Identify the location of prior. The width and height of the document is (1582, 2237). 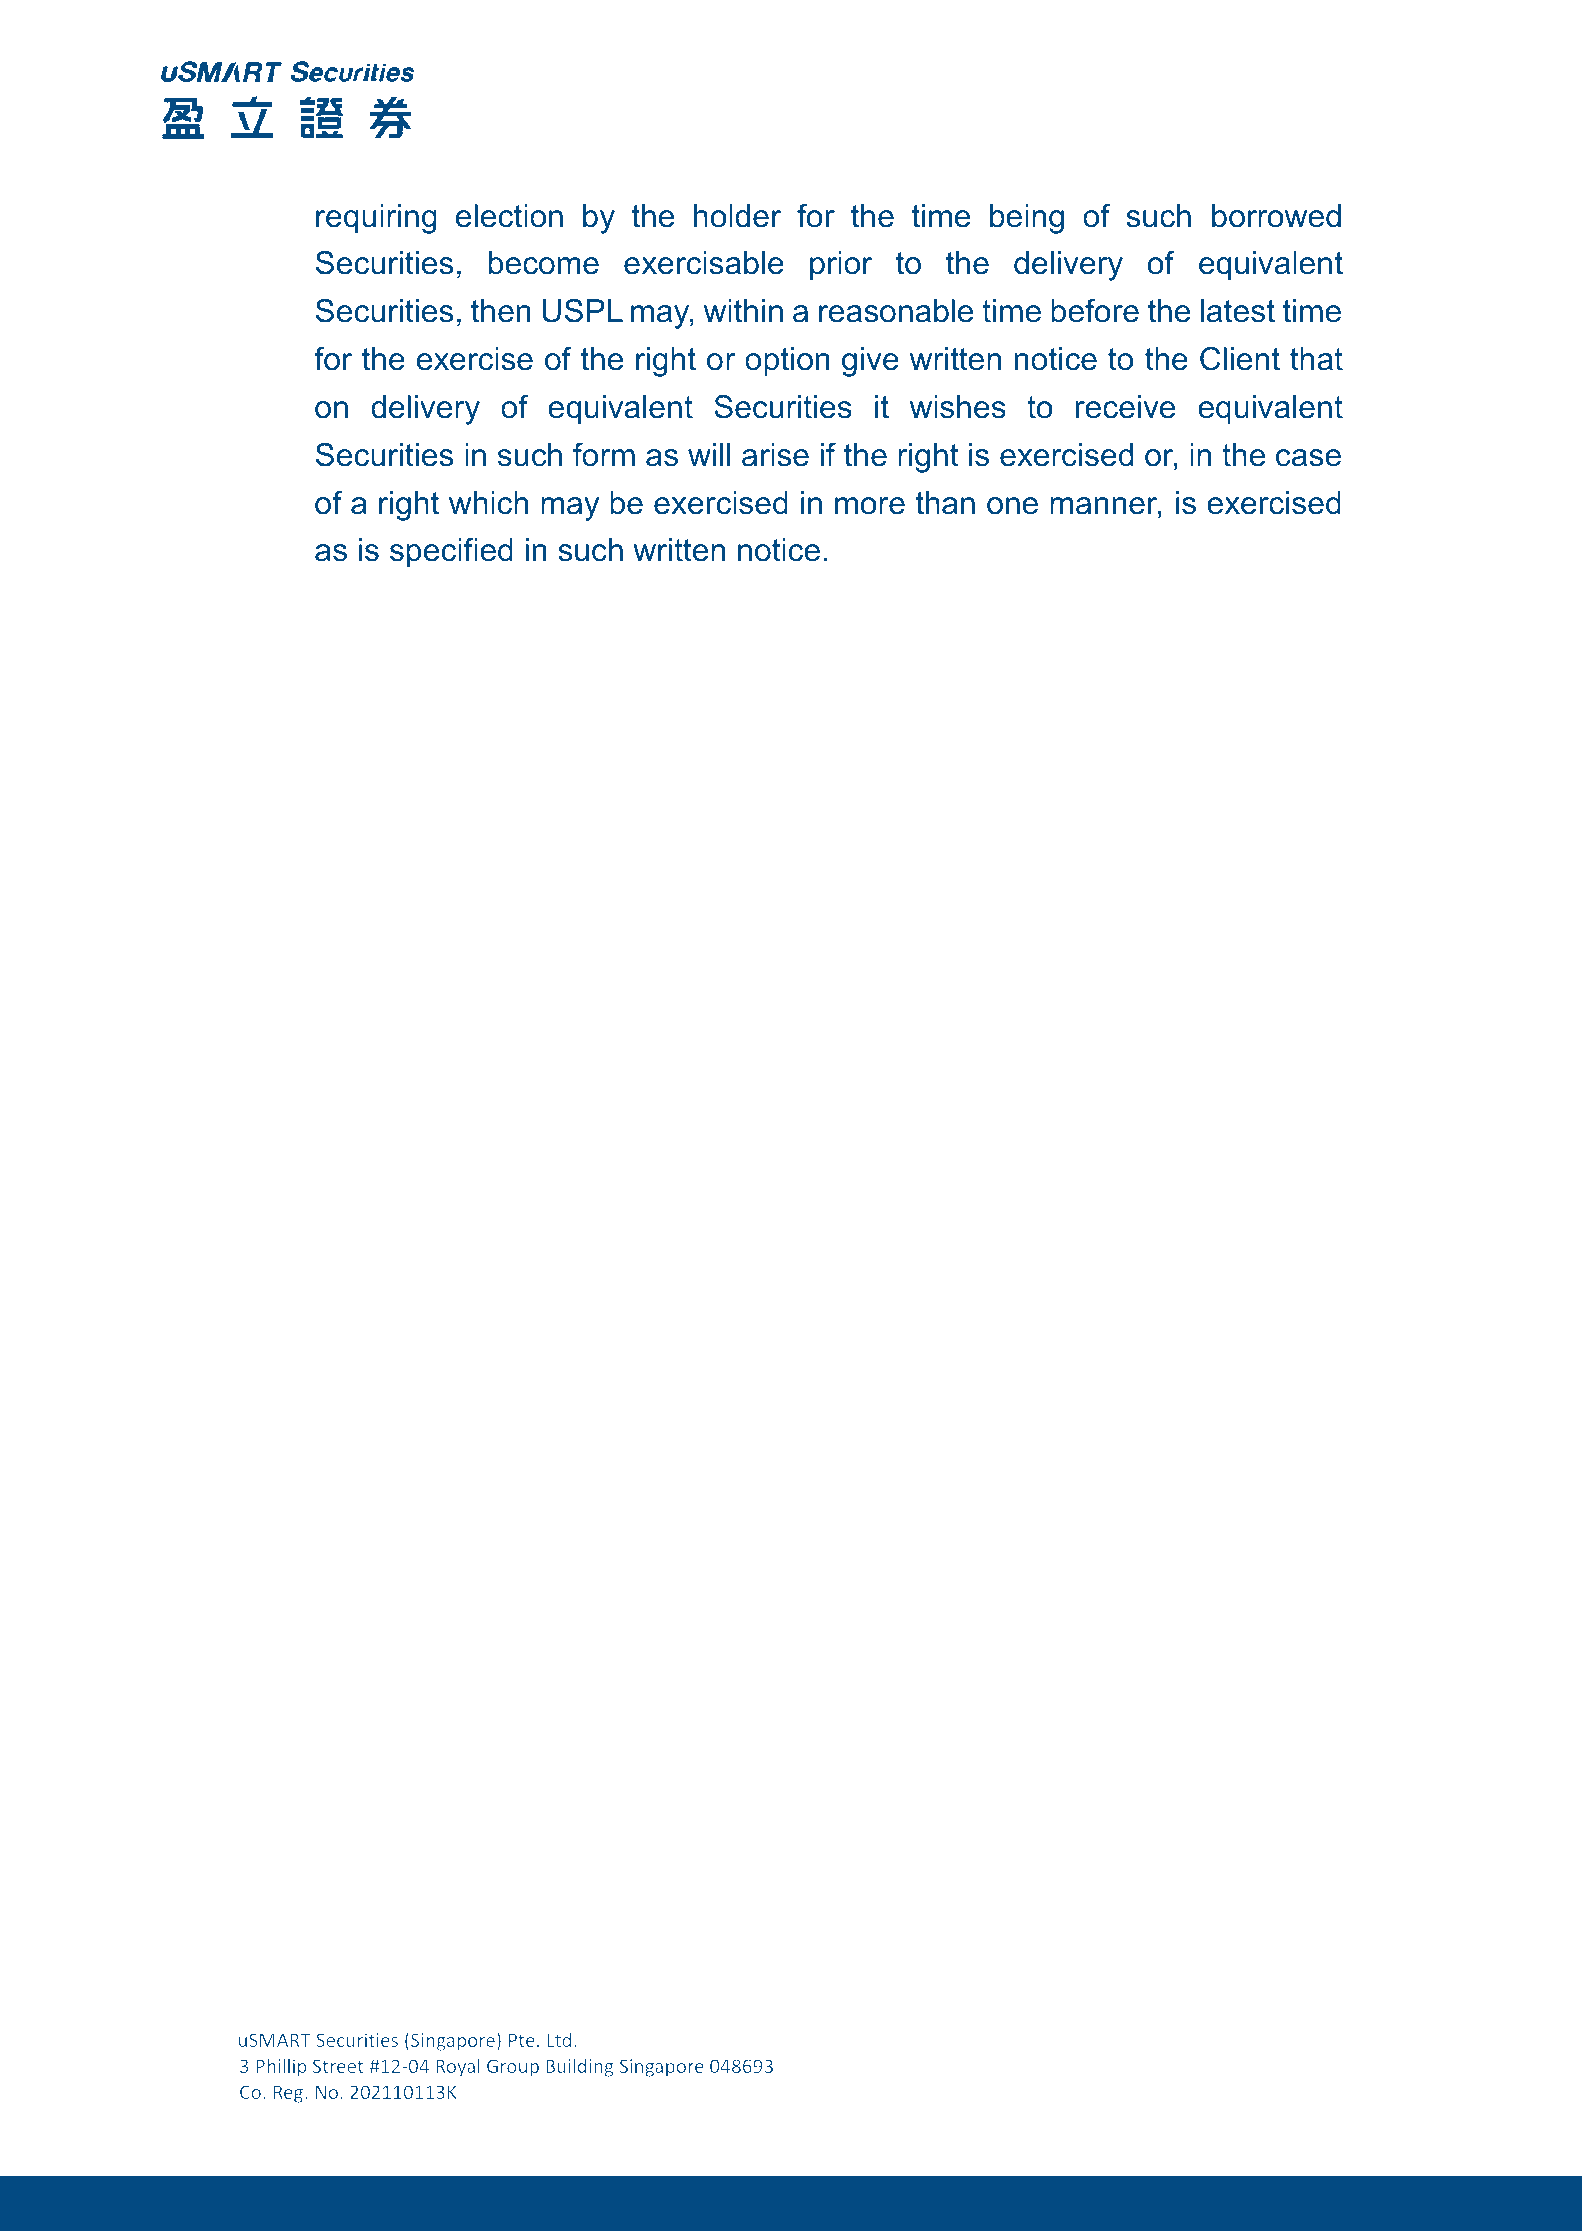
(841, 266).
